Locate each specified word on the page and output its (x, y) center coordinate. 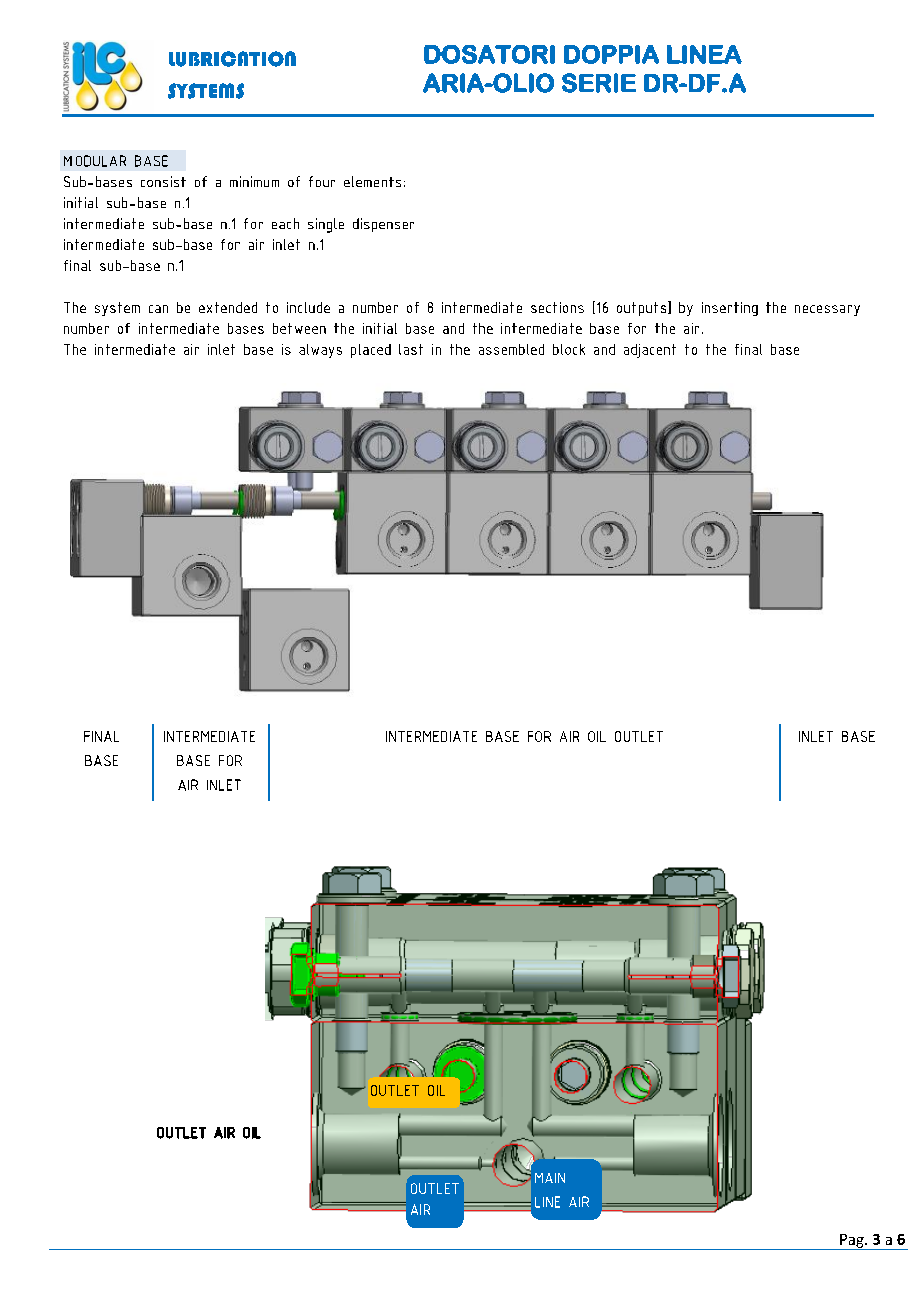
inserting (730, 309)
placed (371, 351)
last (411, 349)
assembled (511, 349)
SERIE (599, 83)
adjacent (650, 351)
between (299, 328)
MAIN (550, 1178)
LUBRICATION (232, 59)
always (320, 351)
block (569, 349)
